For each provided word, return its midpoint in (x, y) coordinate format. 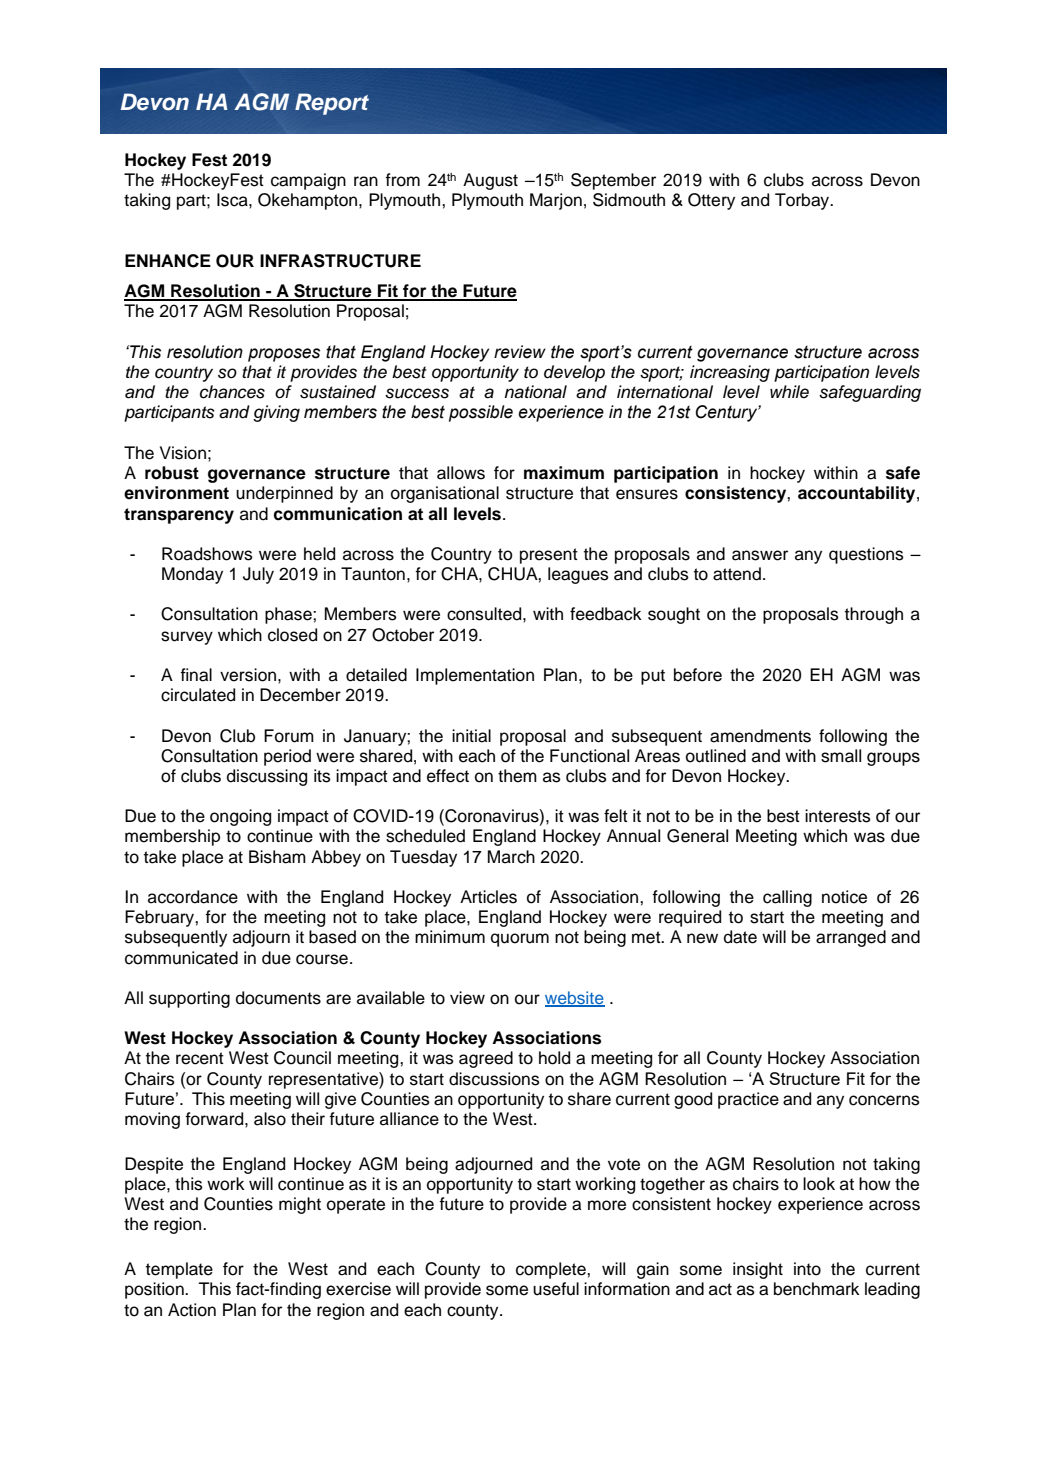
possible (481, 413)
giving (276, 413)
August (490, 181)
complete (552, 1270)
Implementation (475, 676)
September (613, 181)
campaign (308, 181)
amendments (760, 736)
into (807, 1269)
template (179, 1270)
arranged (851, 938)
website (575, 998)
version (248, 675)
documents (278, 998)
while (789, 392)
